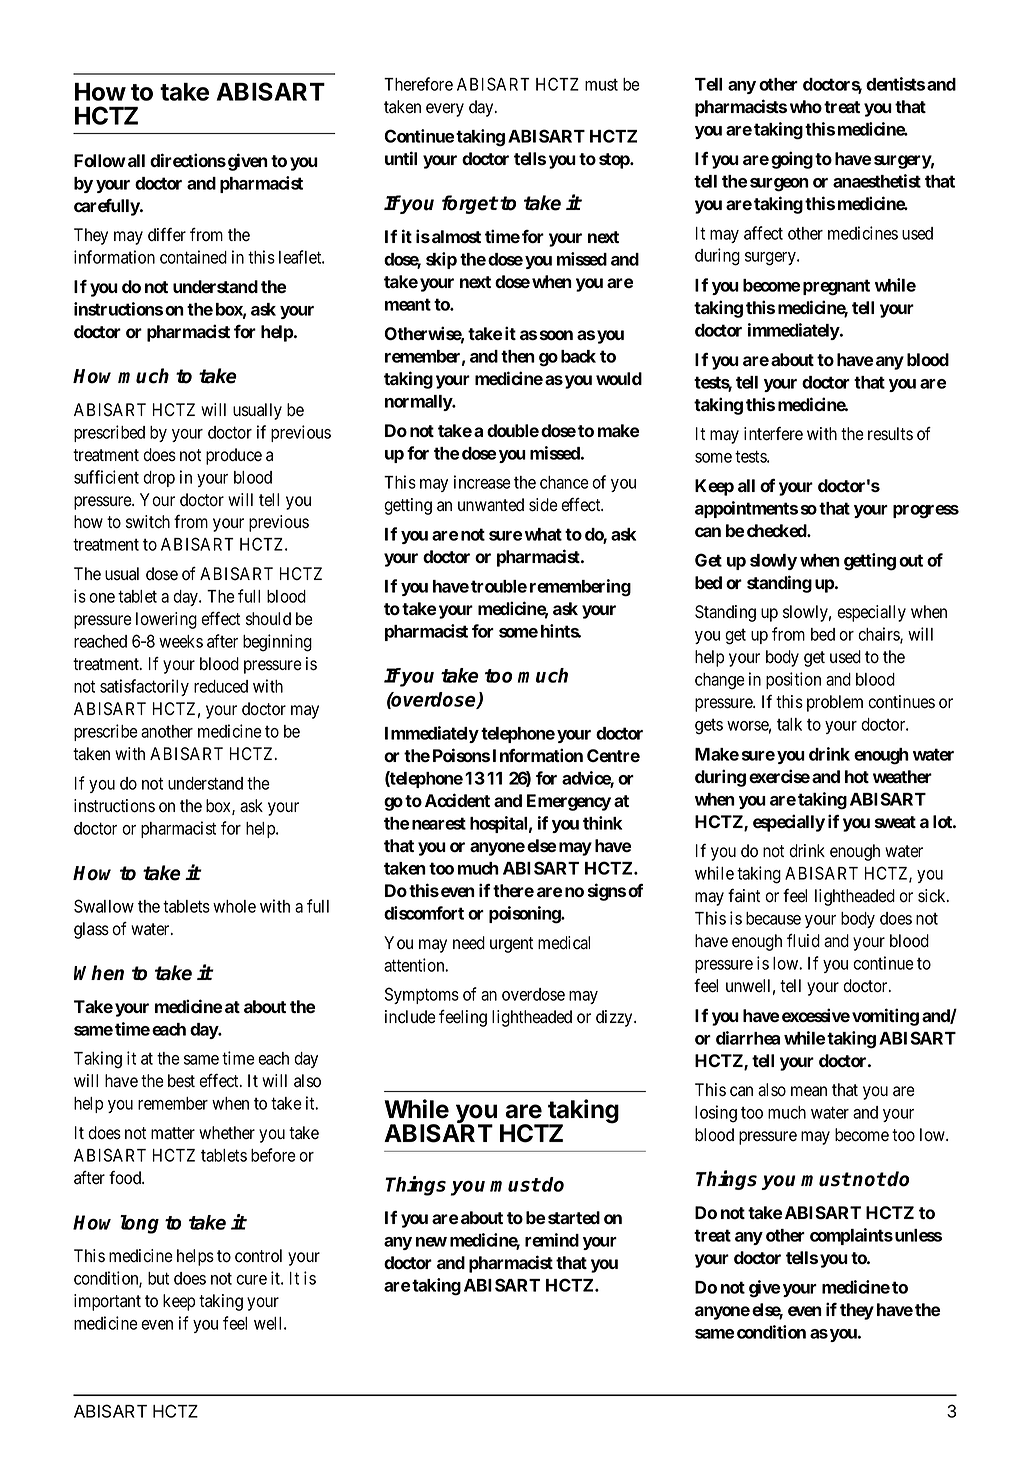  What do you see at coordinates (100, 161) in the screenshot?
I see `Follow` at bounding box center [100, 161].
